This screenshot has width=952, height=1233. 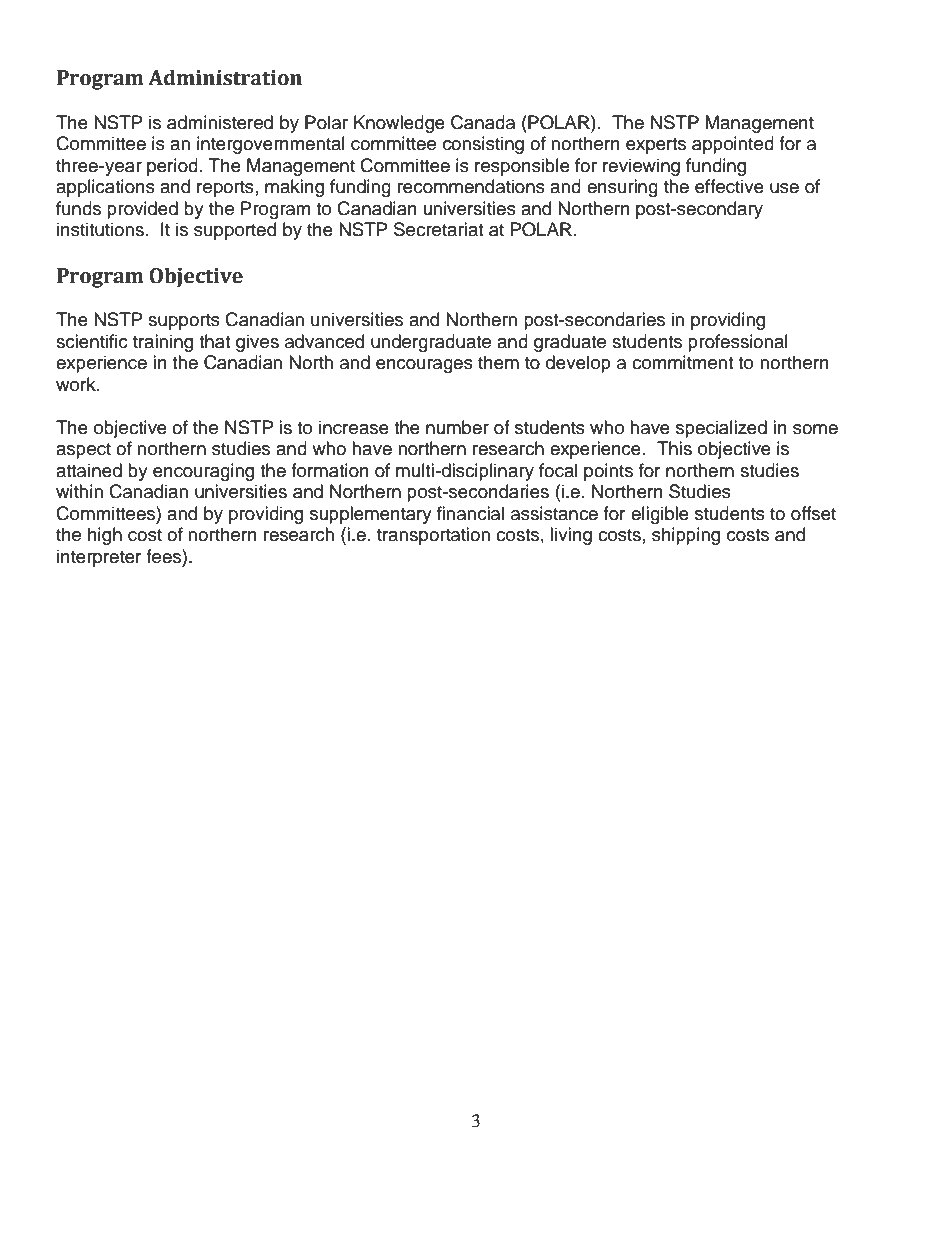 What do you see at coordinates (686, 536) in the screenshot?
I see `shipping` at bounding box center [686, 536].
